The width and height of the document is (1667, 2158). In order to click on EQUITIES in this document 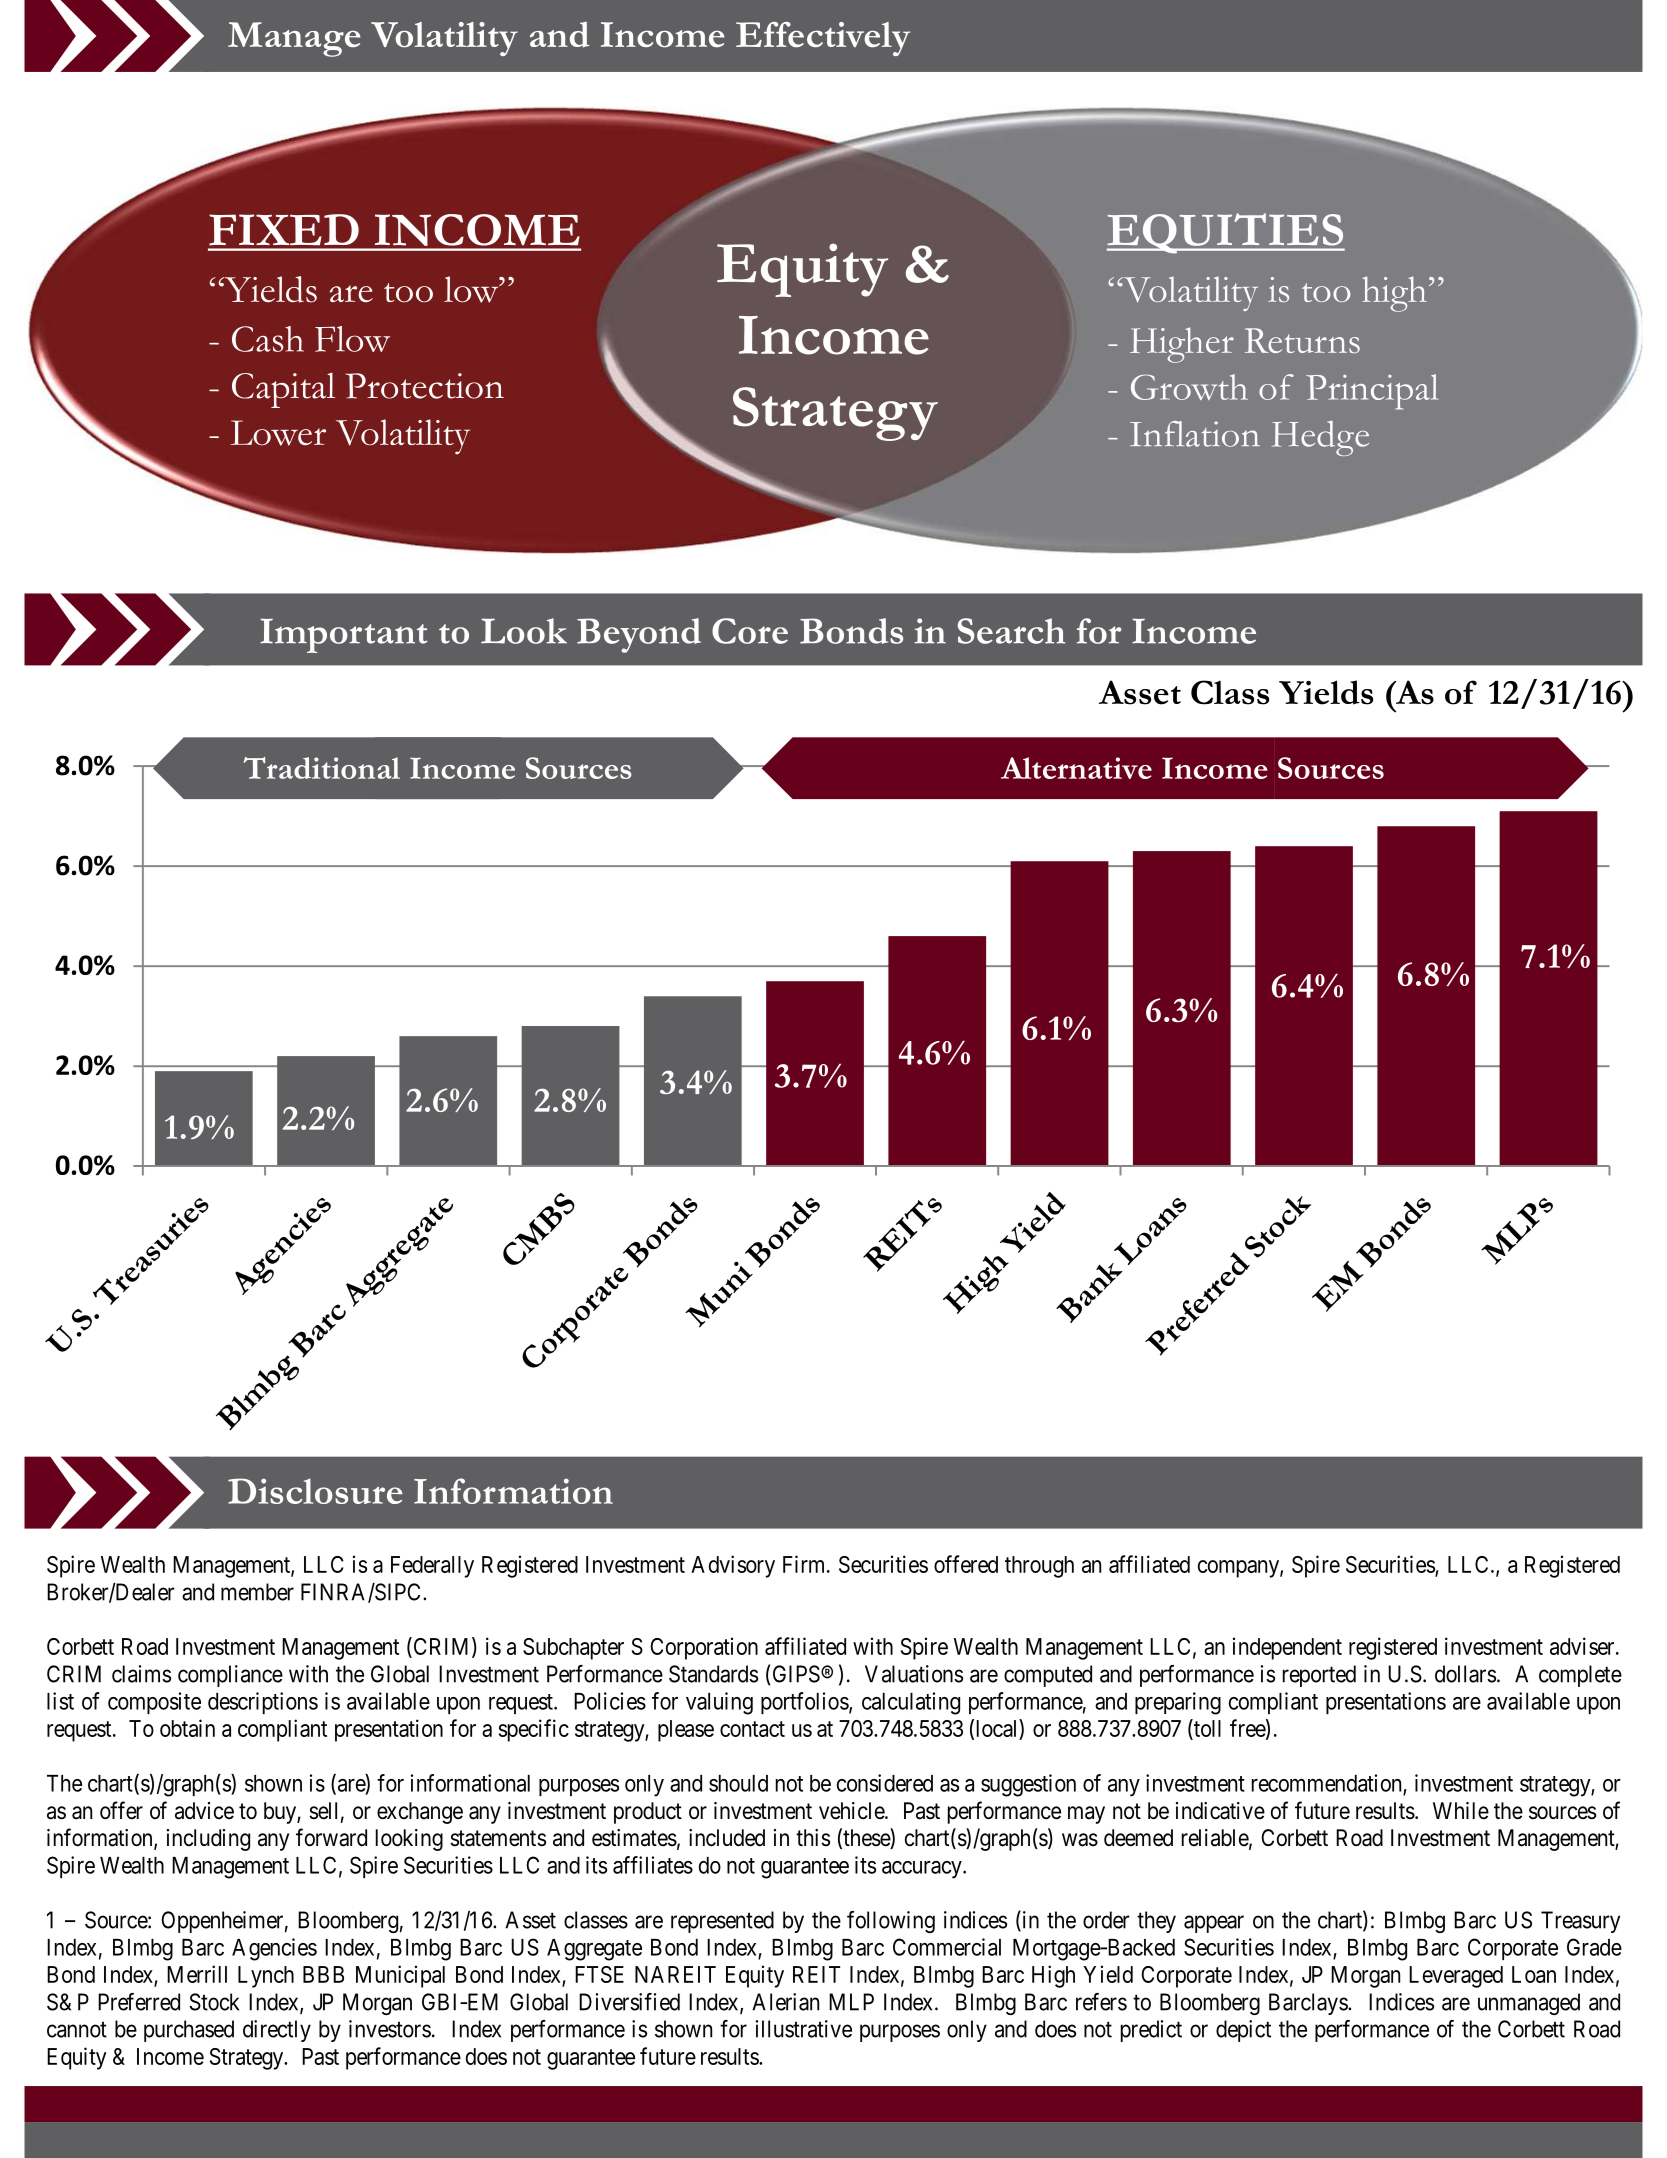, I will do `click(1226, 233)`.
